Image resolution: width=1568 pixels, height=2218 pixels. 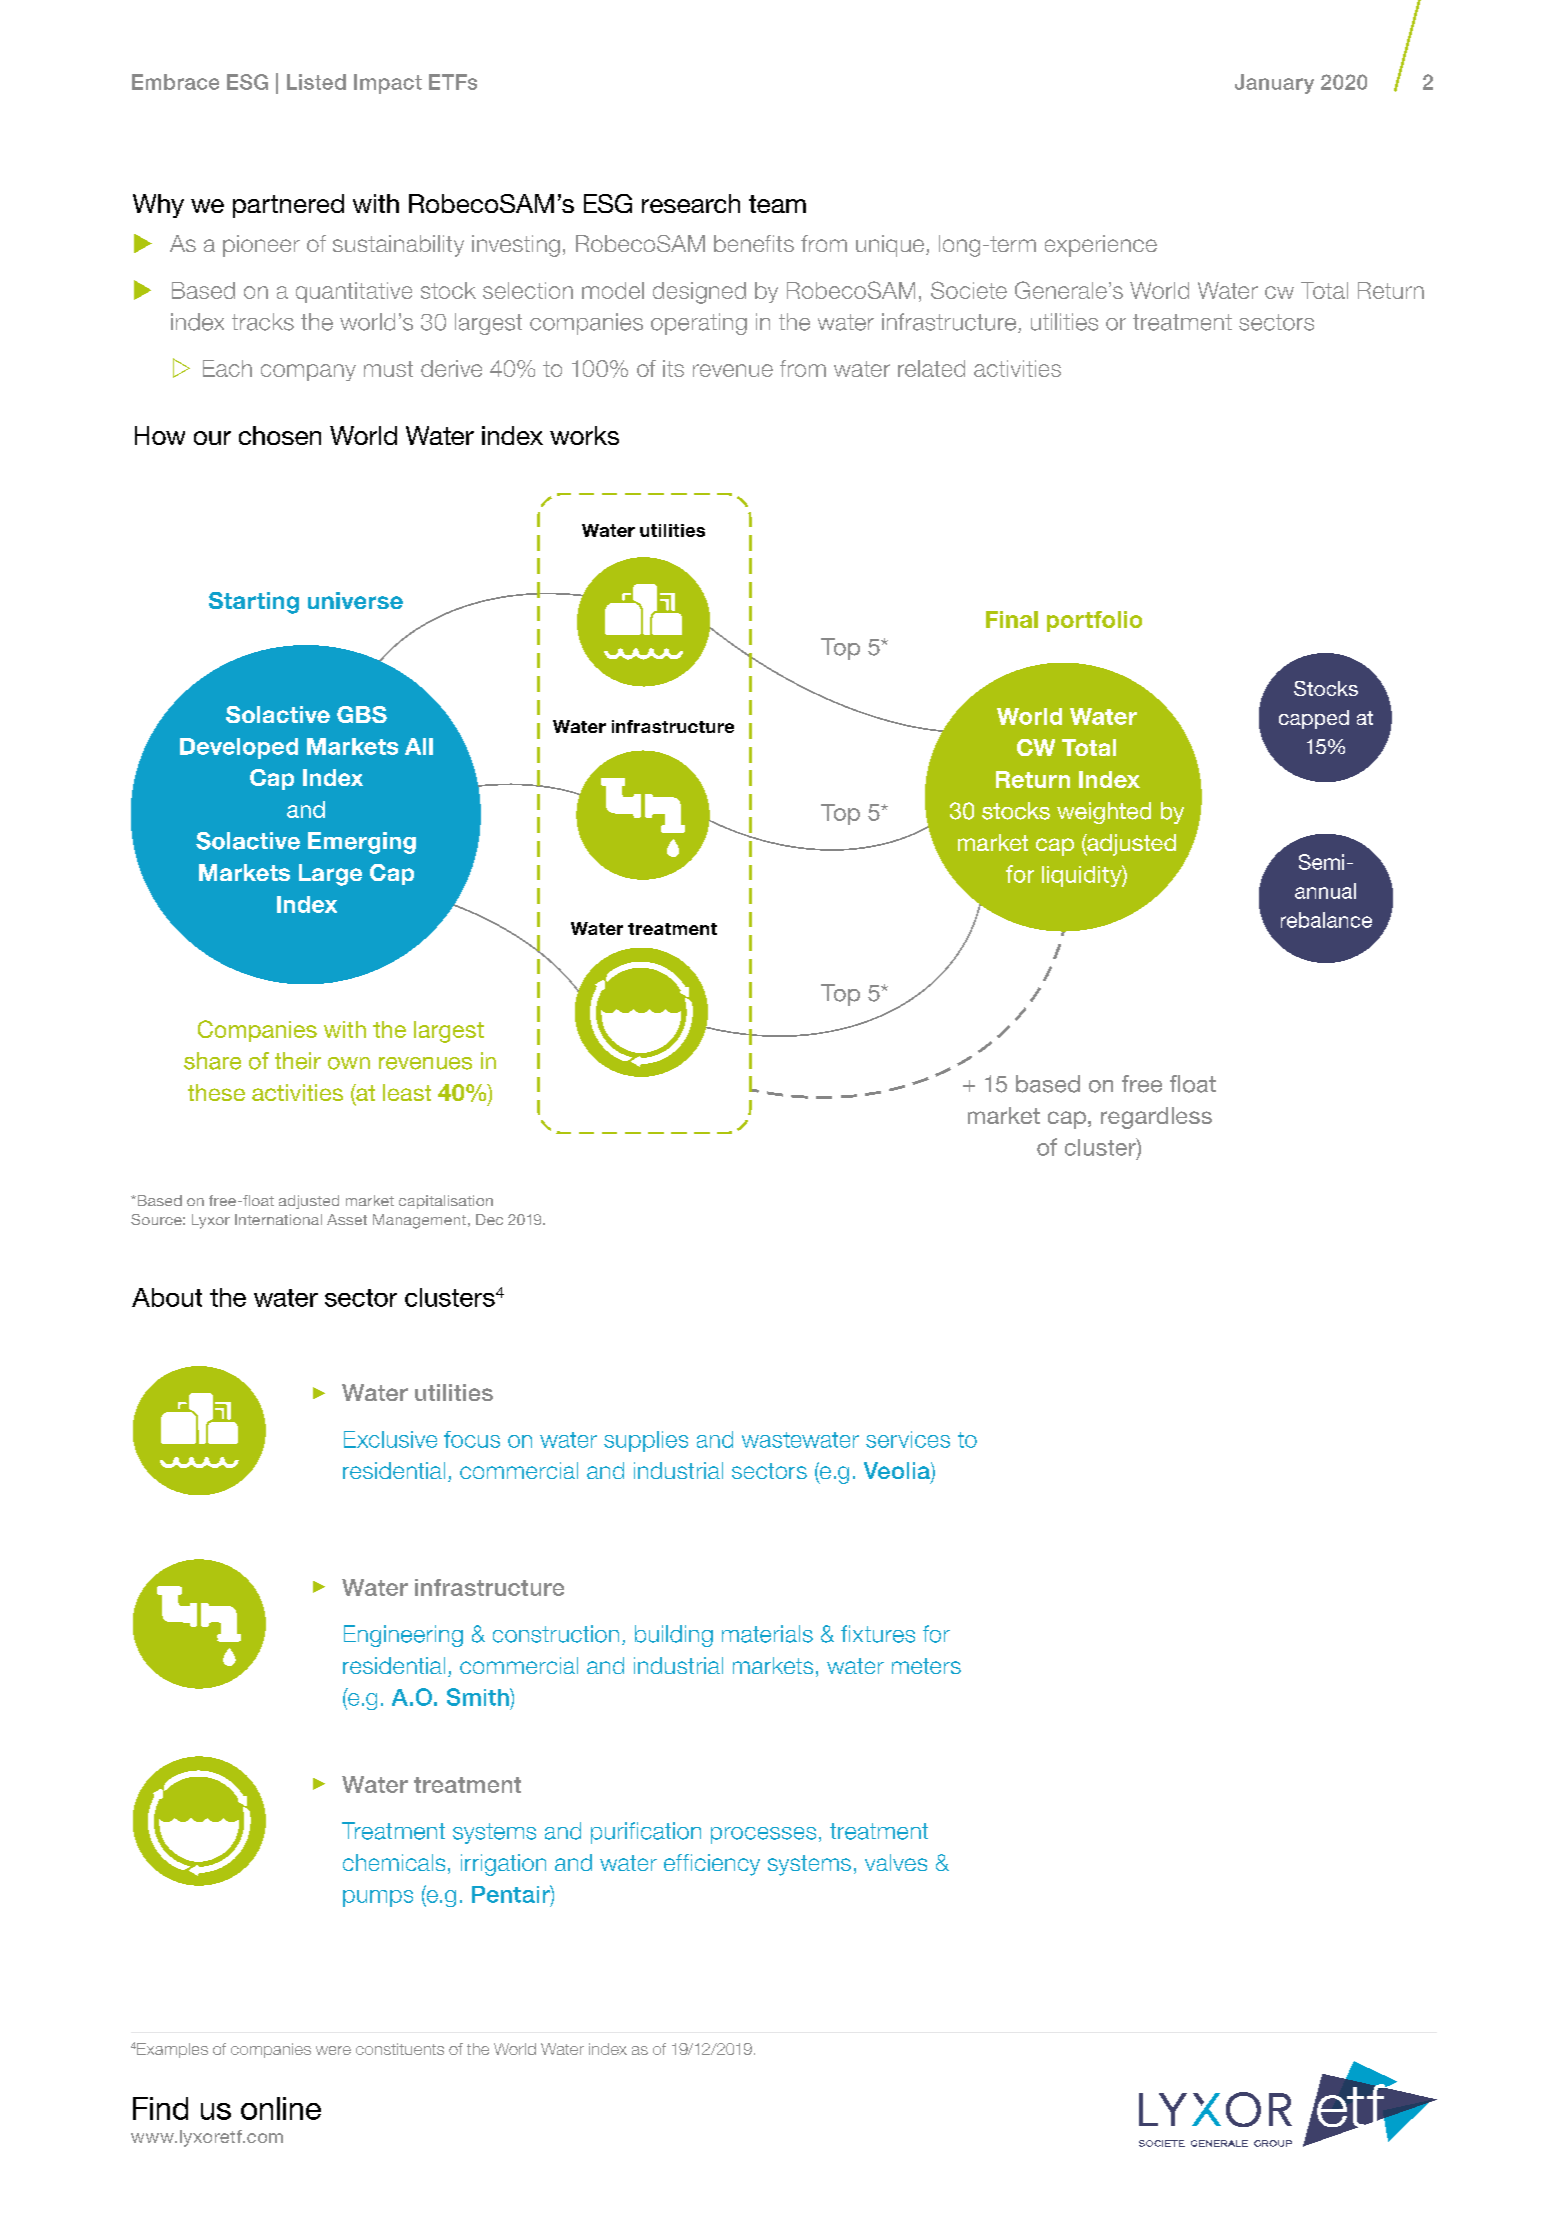 I want to click on efficiency, so click(x=712, y=1865).
